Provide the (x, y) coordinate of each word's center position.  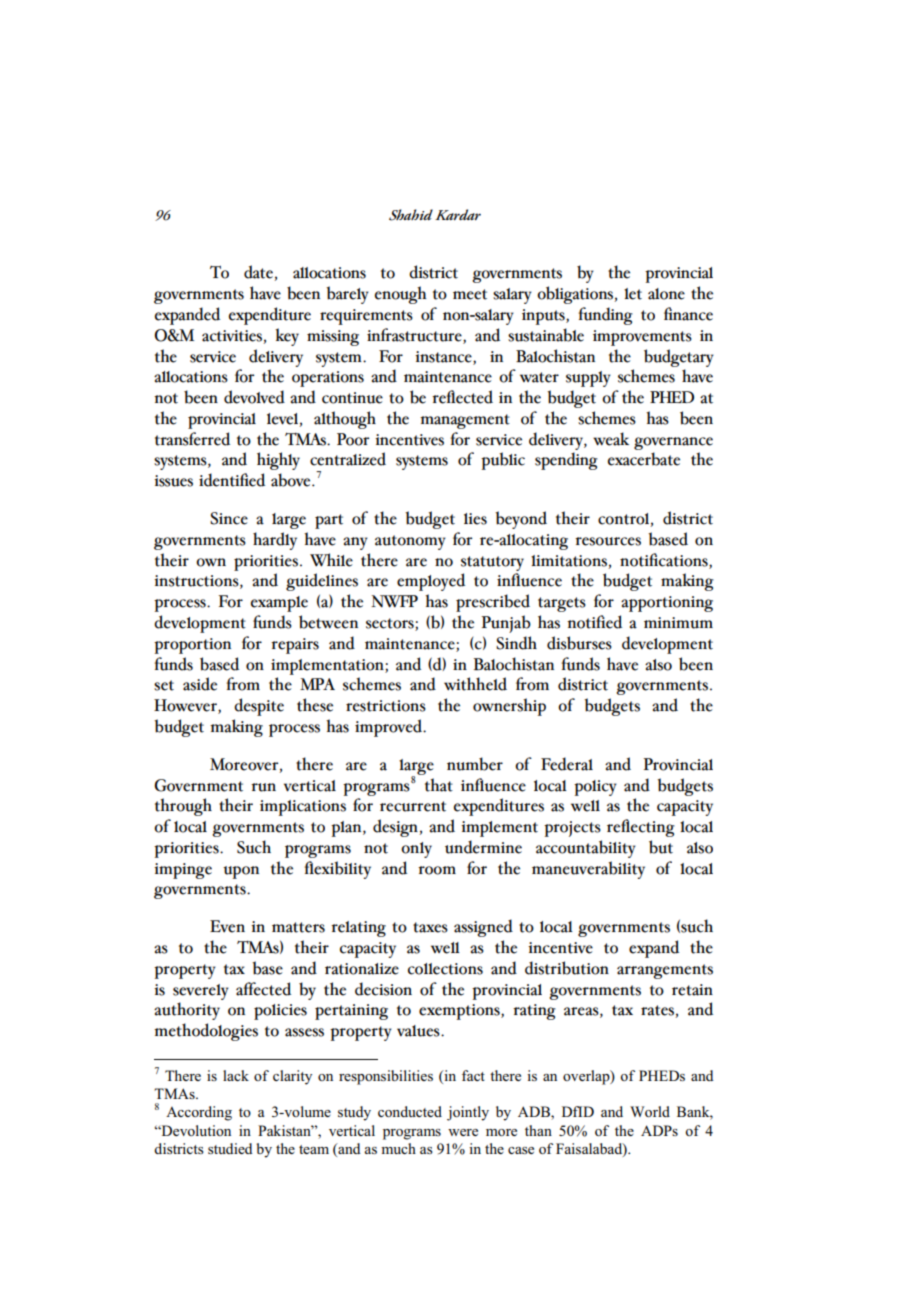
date (258, 272)
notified (594, 622)
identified (232, 480)
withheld (475, 684)
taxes (430, 927)
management (465, 421)
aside (200, 684)
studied (230, 1148)
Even (227, 926)
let (633, 294)
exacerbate (644, 459)
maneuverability (588, 870)
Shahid (411, 215)
